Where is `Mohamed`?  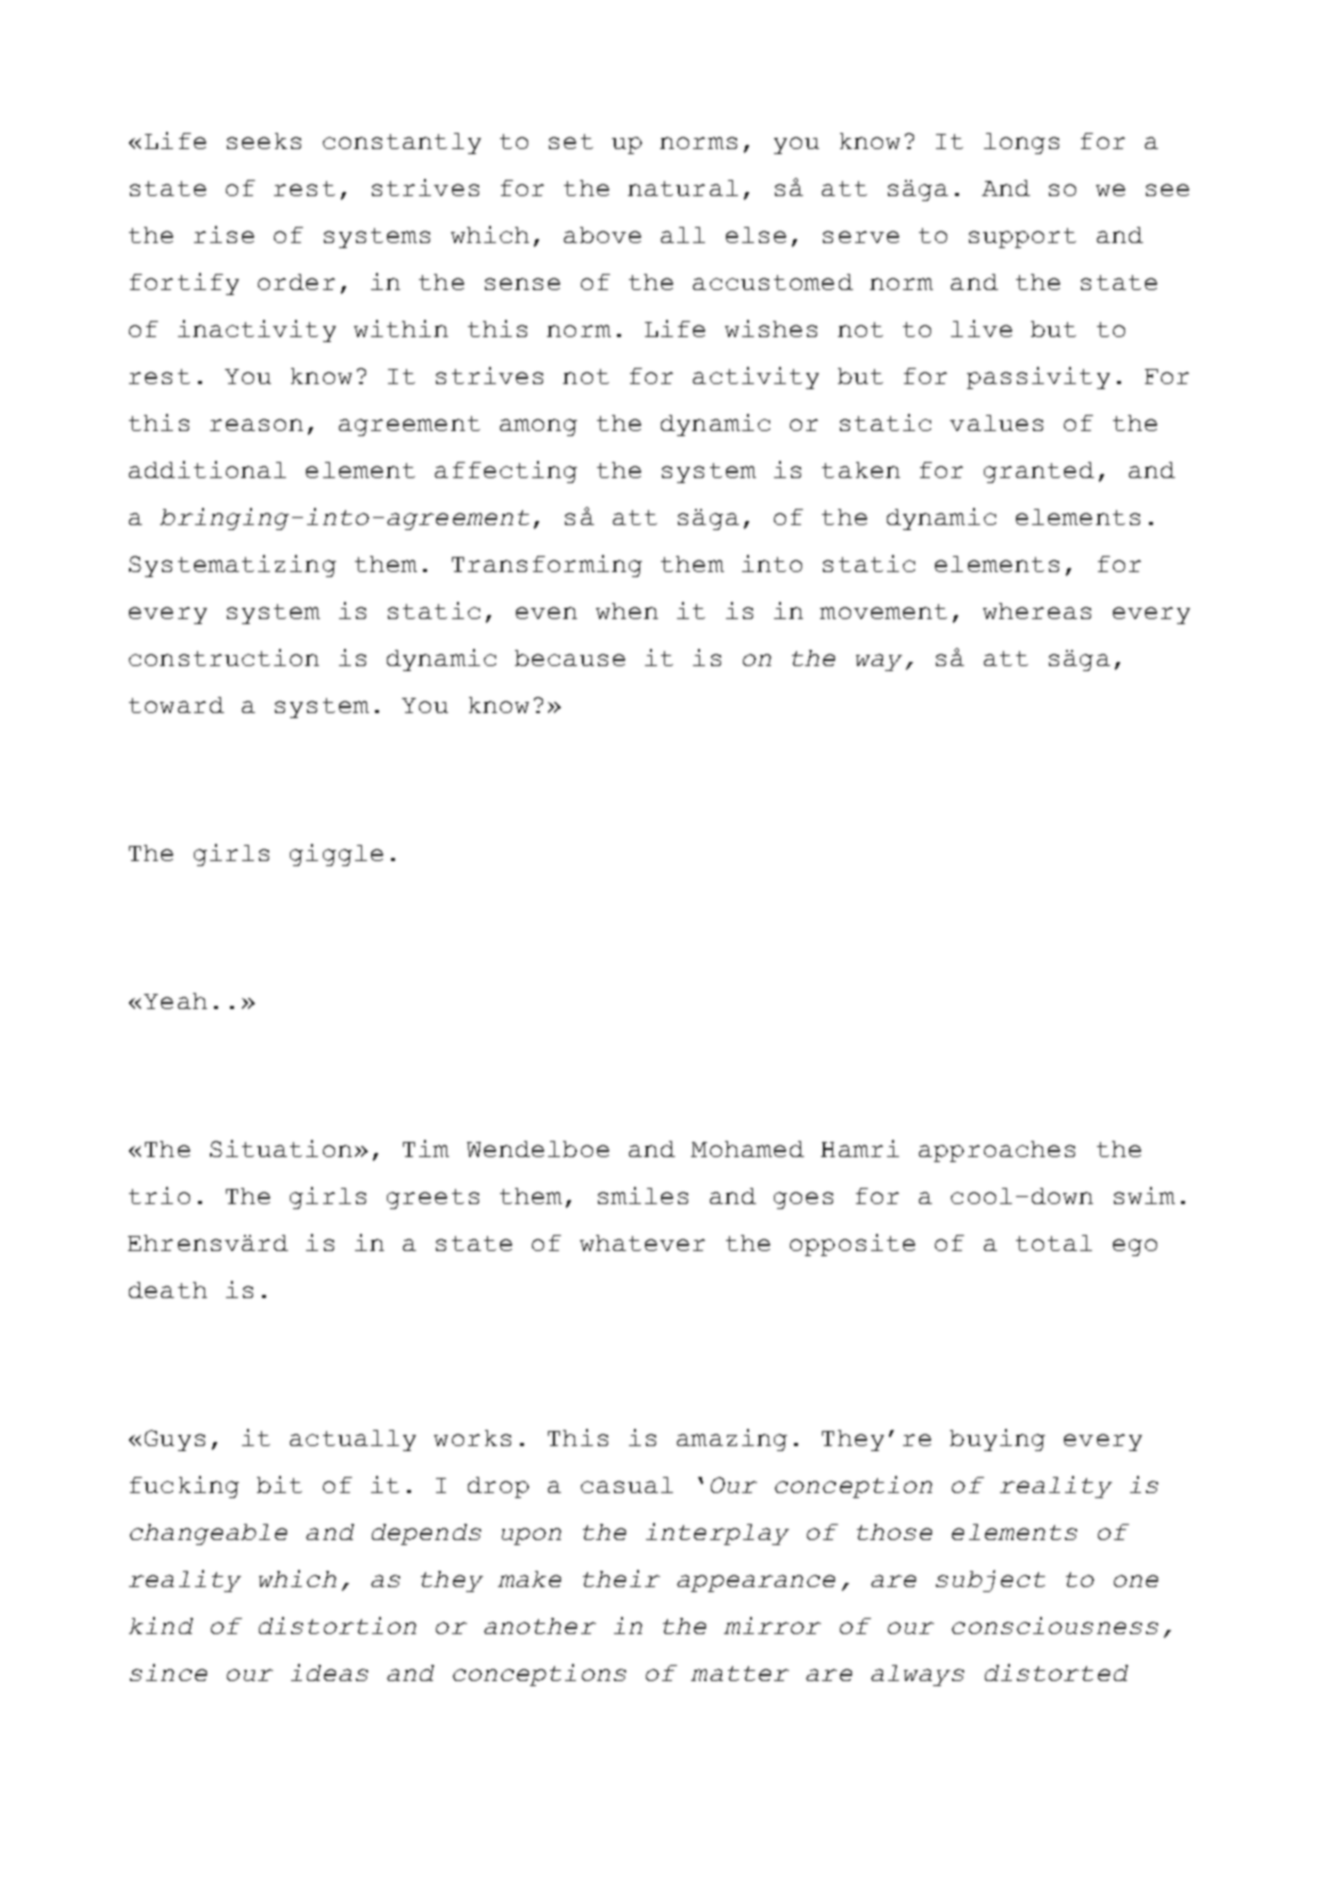 Mohamed is located at coordinates (747, 1149).
